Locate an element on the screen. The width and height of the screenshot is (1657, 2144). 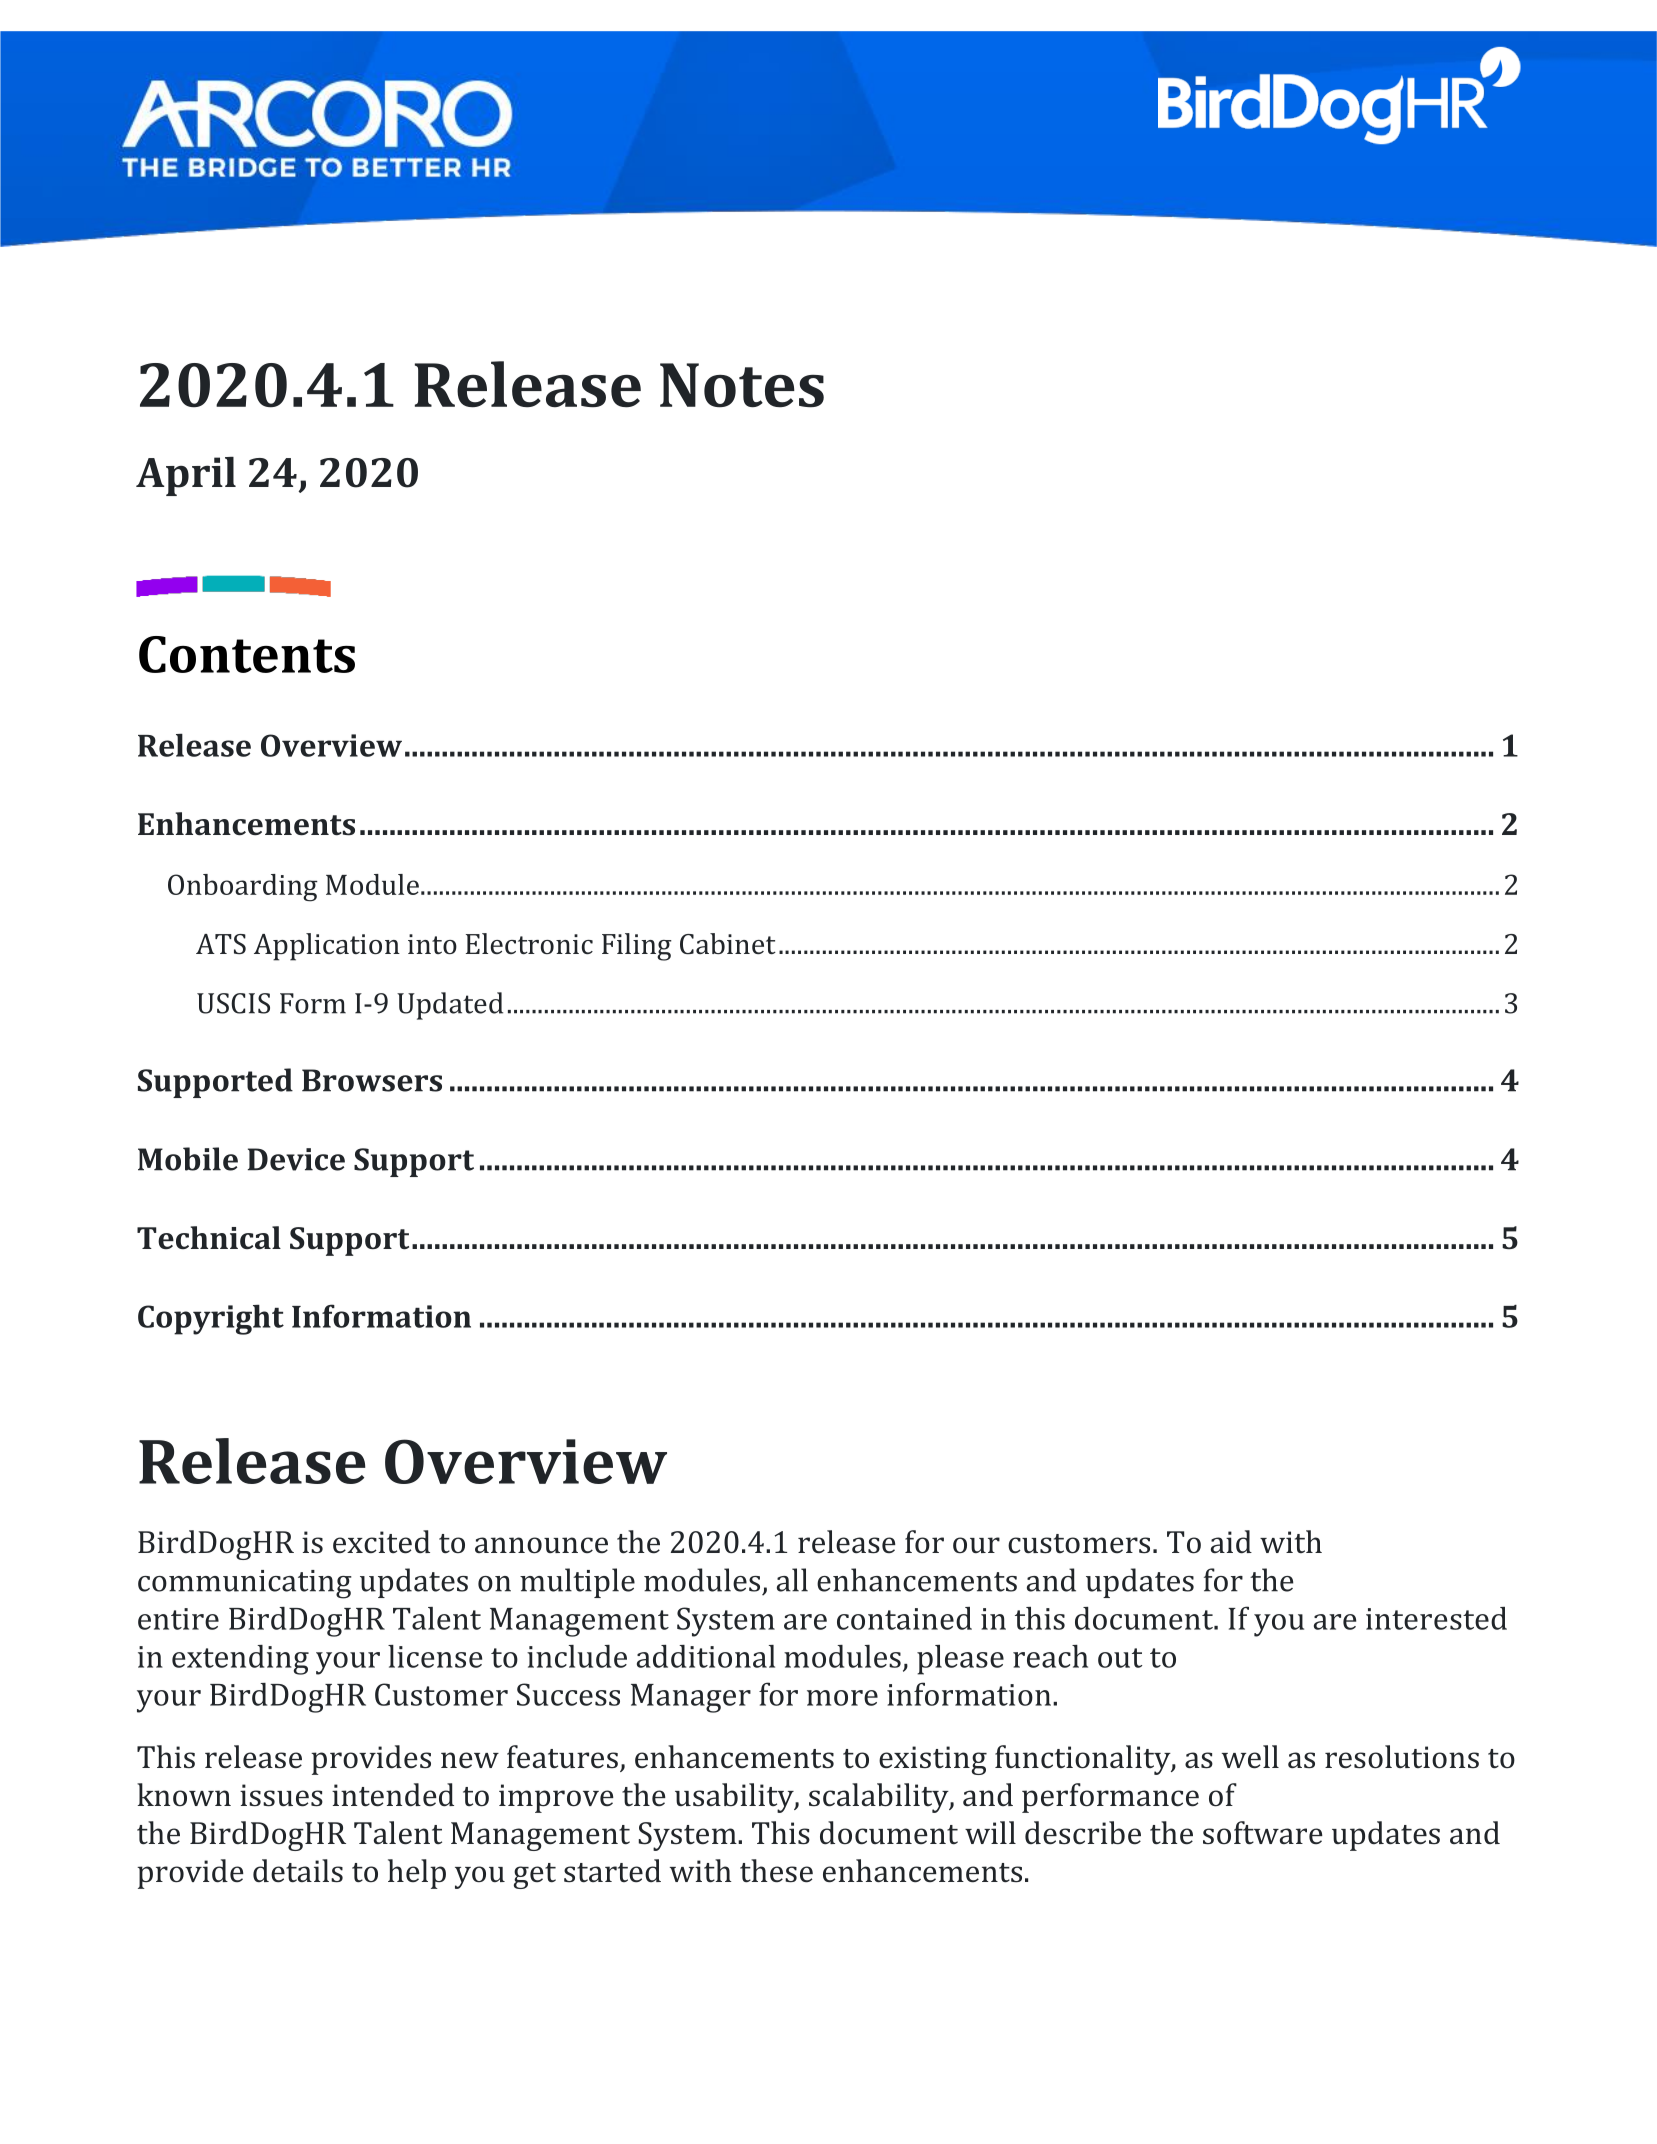
all is located at coordinates (792, 1580).
